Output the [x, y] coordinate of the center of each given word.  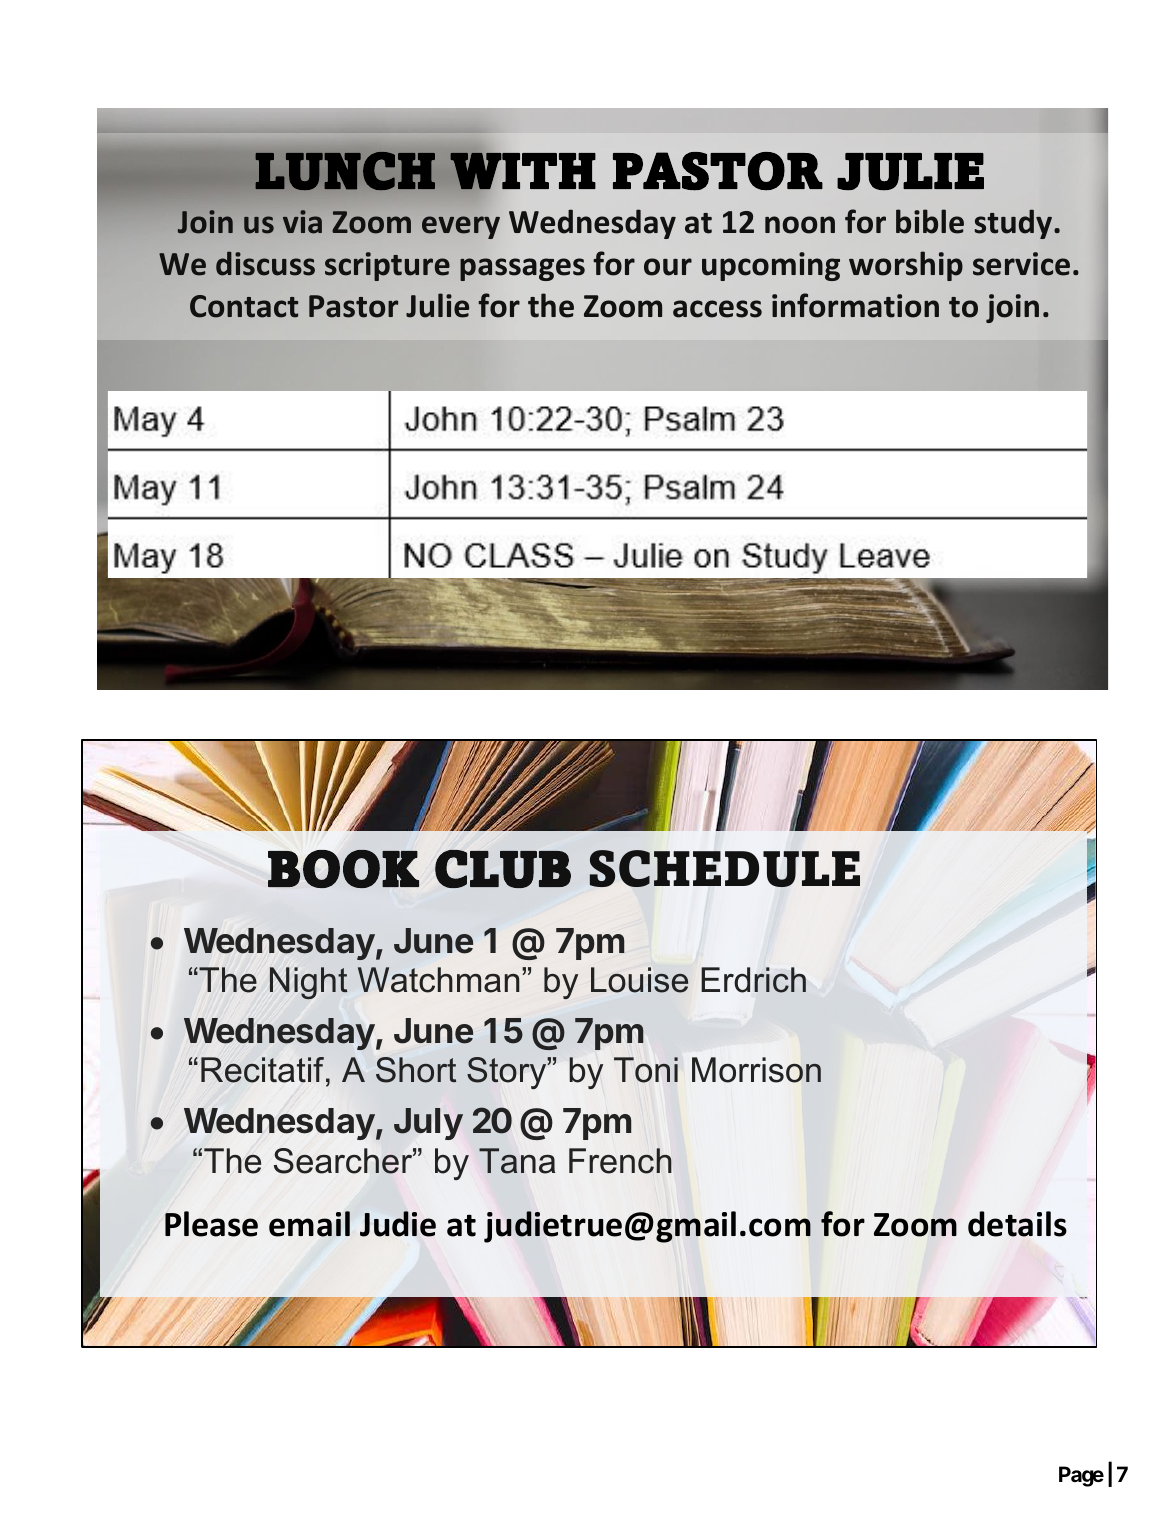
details [1017, 1224]
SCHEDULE [724, 868]
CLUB [503, 869]
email [309, 1224]
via [302, 222]
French [620, 1161]
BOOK [343, 869]
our [668, 267]
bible [930, 221]
